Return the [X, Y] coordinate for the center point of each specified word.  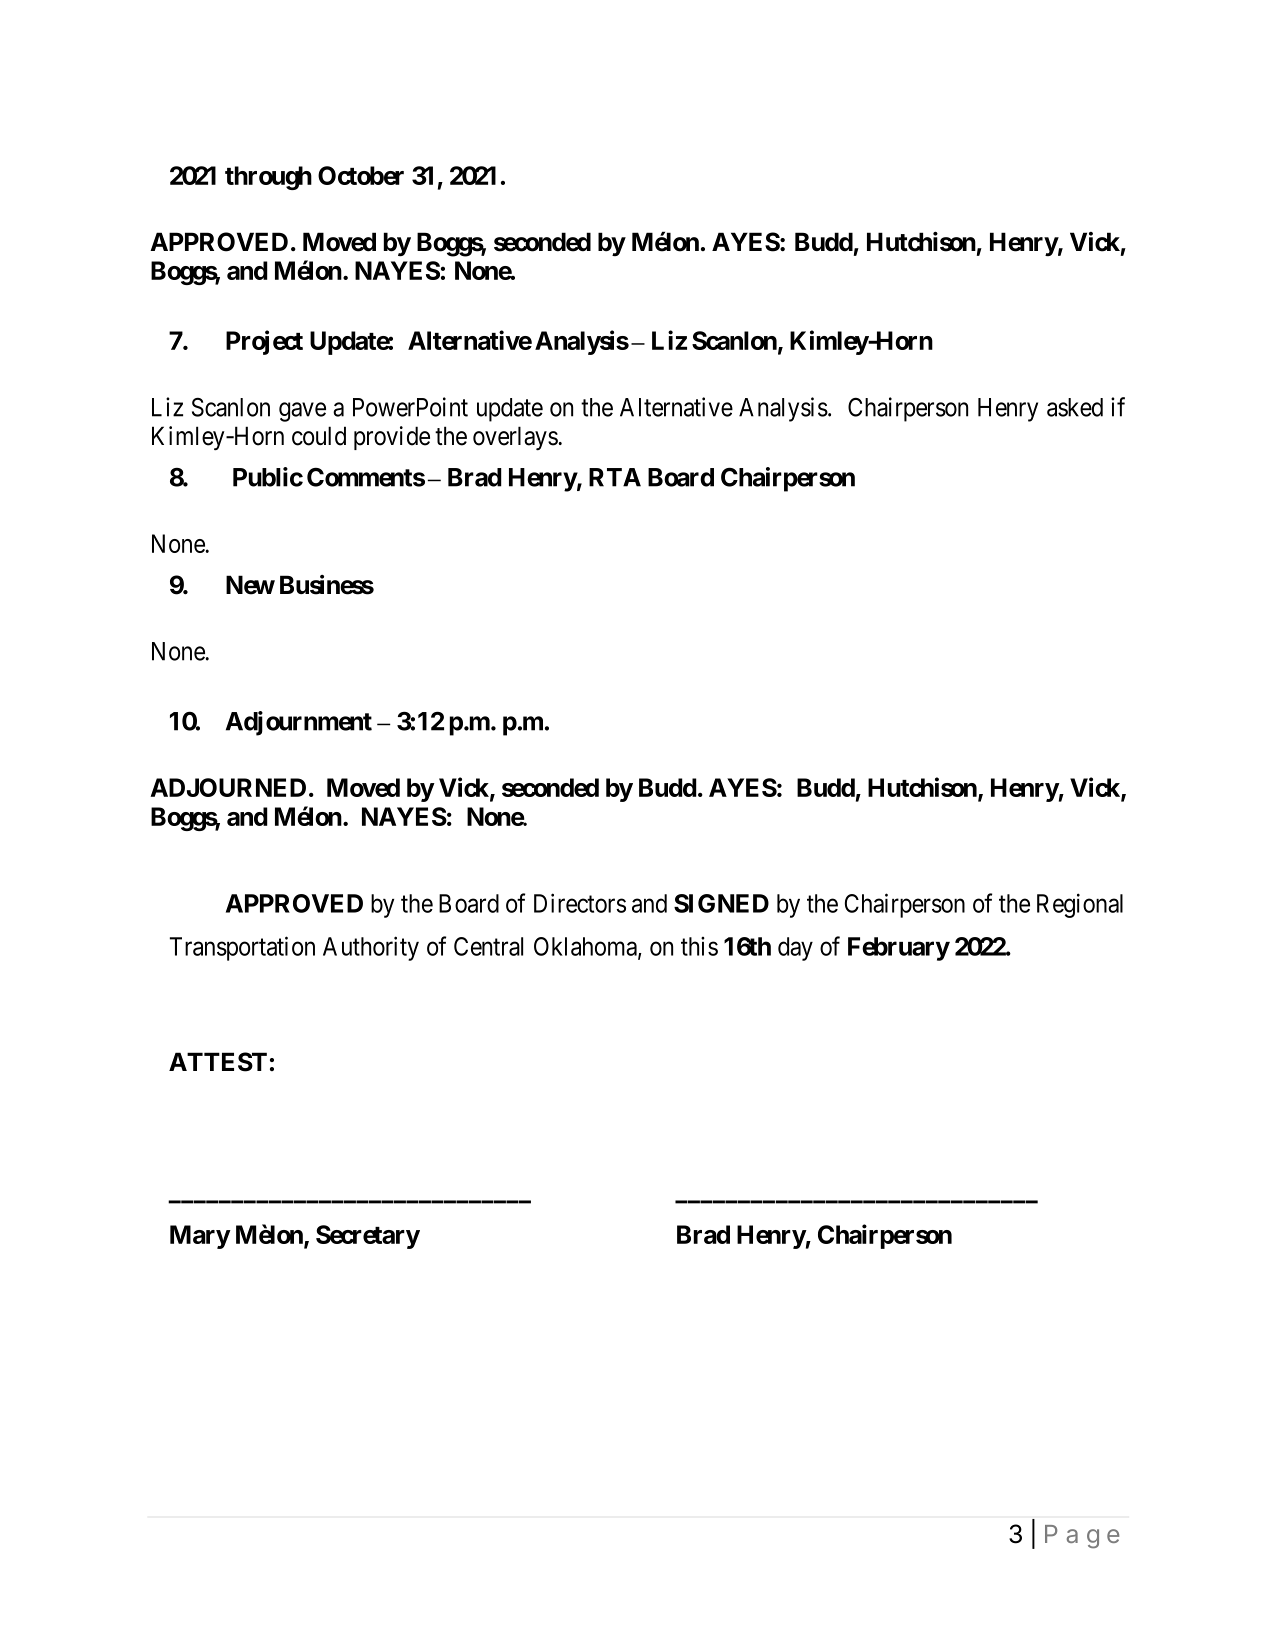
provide [392, 438]
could [319, 436]
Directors [580, 903]
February [899, 949]
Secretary [368, 1237]
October [361, 175]
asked [1075, 407]
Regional [1080, 905]
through [268, 178]
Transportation [242, 948]
